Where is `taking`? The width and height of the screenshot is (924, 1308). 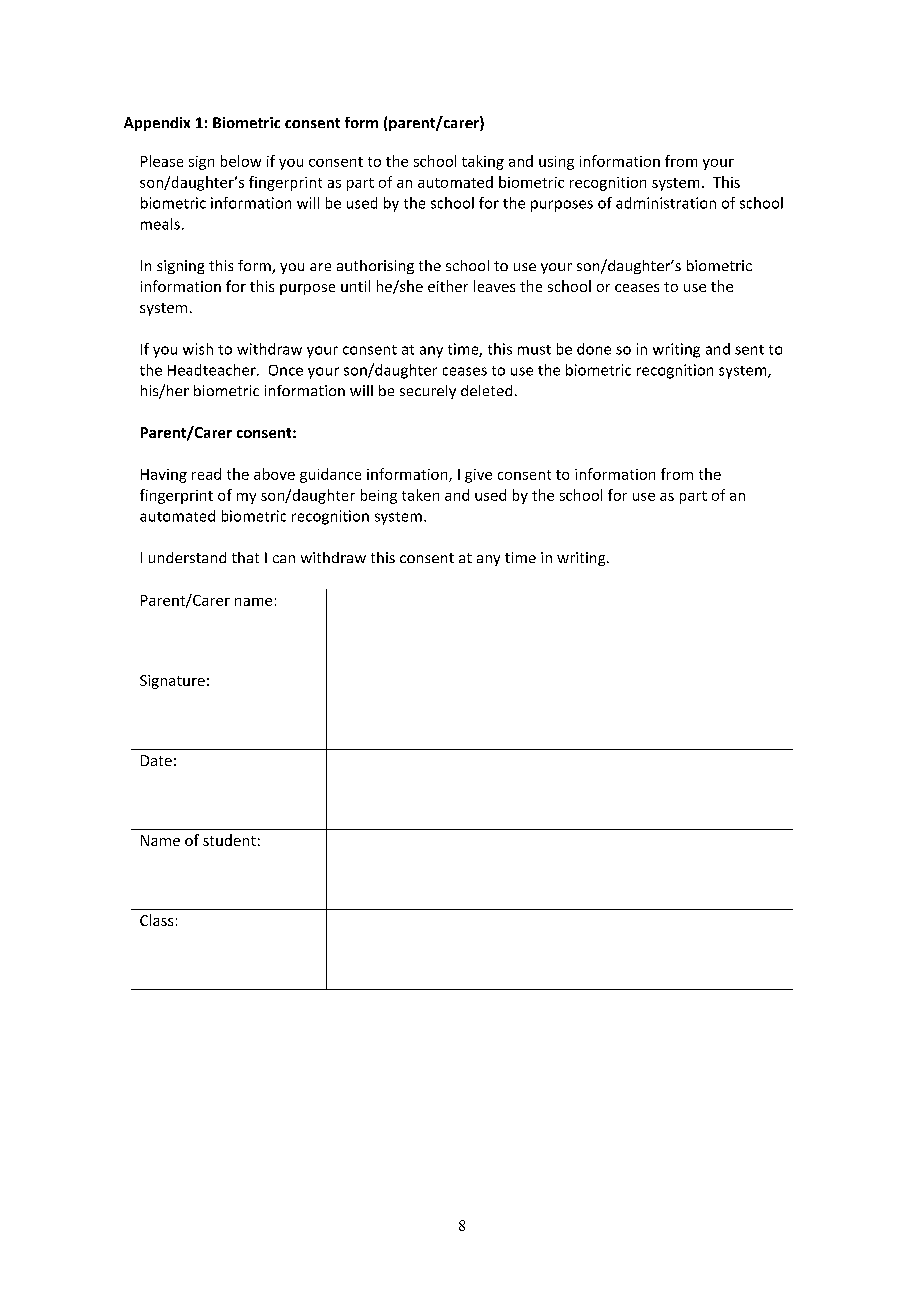 taking is located at coordinates (483, 162).
